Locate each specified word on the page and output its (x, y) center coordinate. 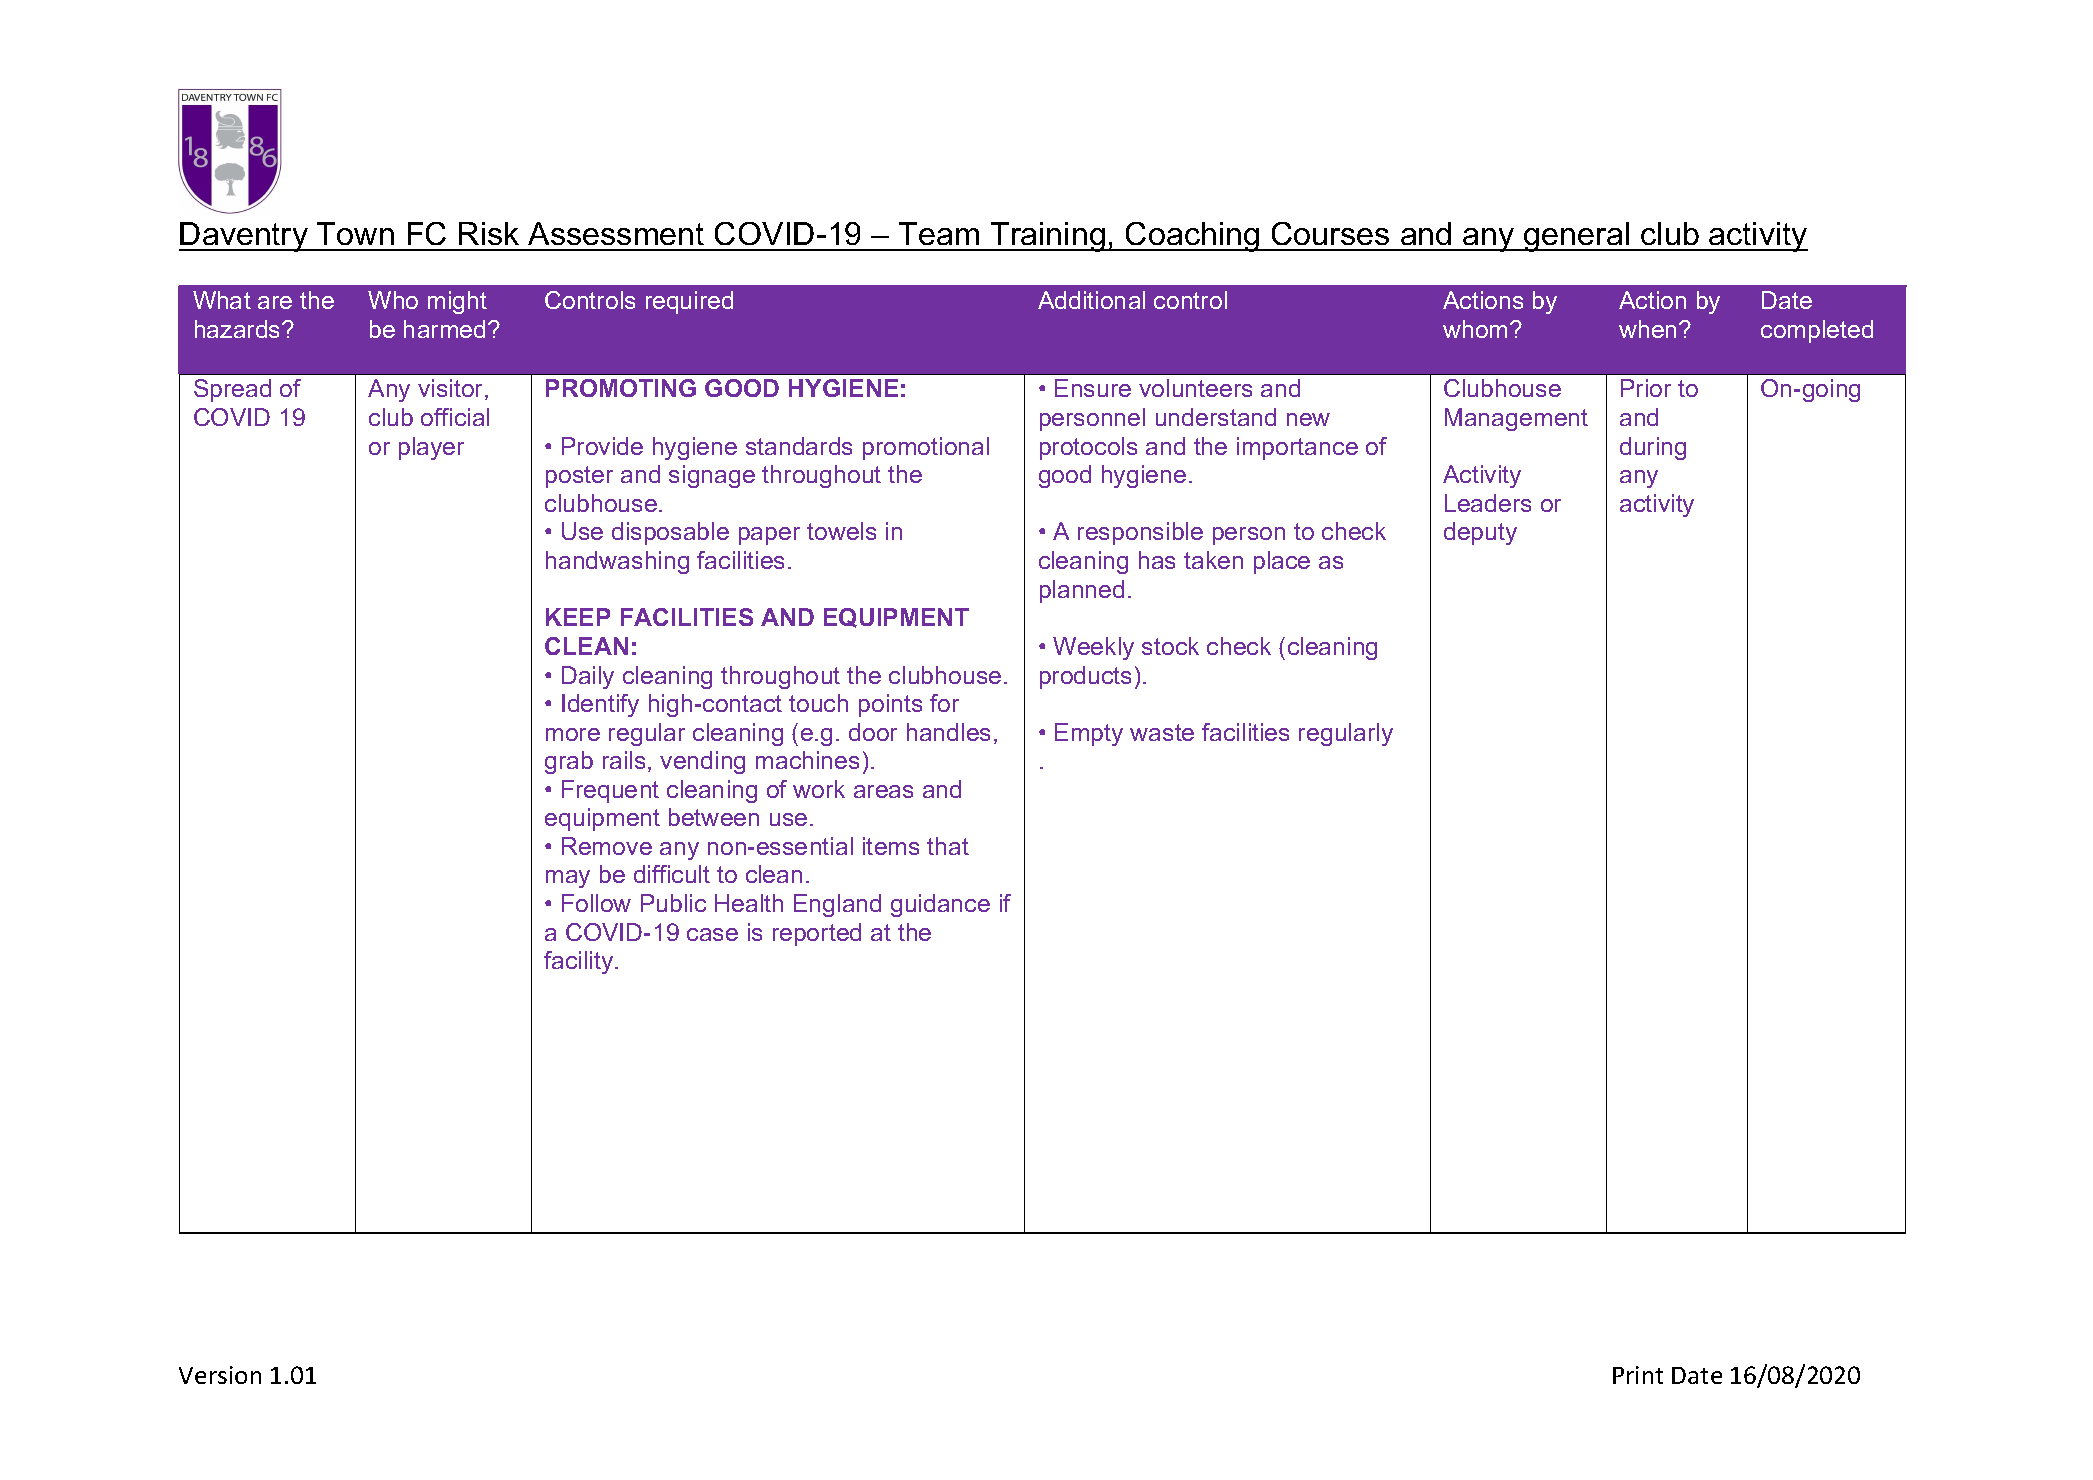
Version (220, 1375)
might (457, 302)
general (1577, 237)
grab (569, 762)
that (948, 846)
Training (1048, 237)
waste (1162, 732)
